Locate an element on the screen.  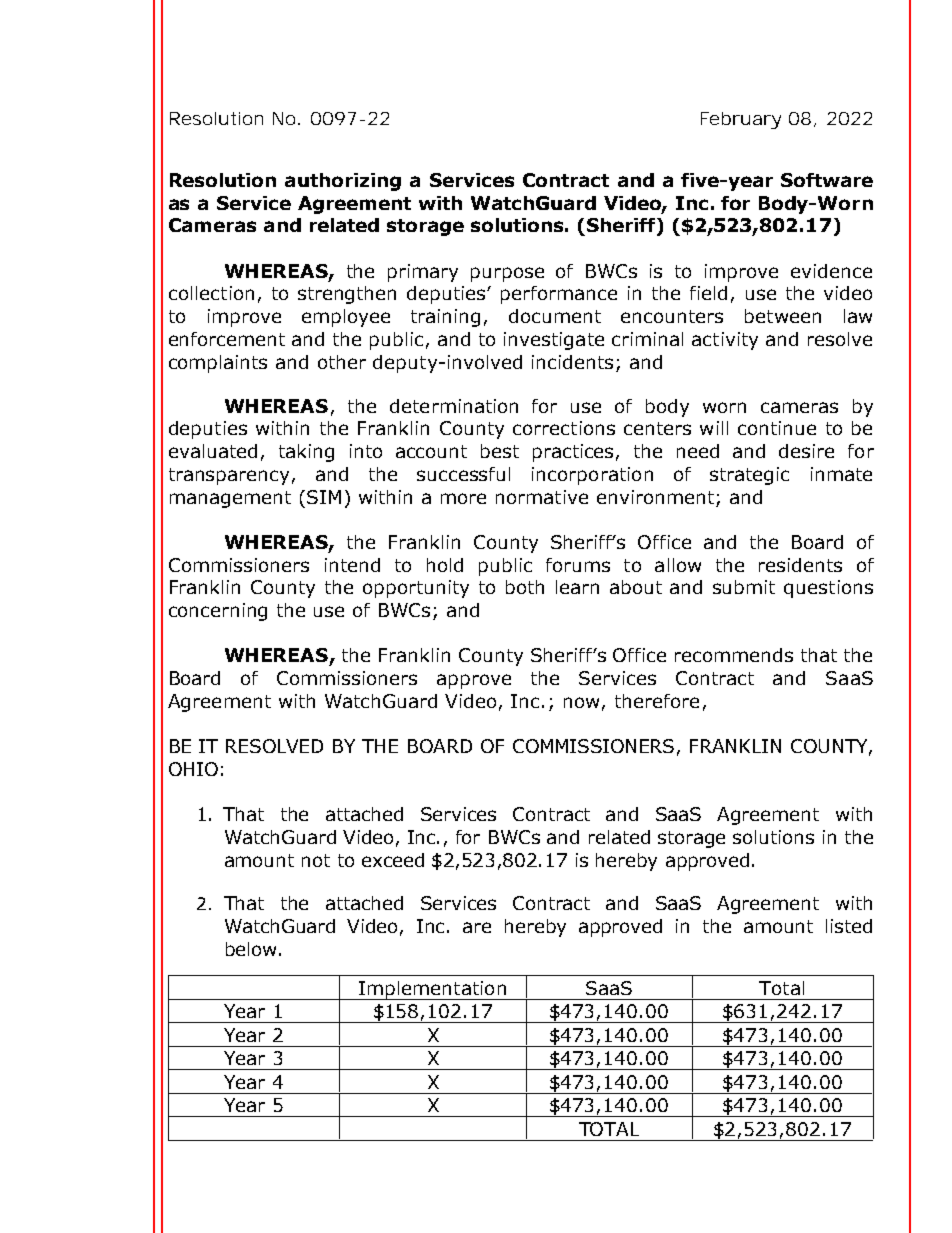
below is located at coordinates (251, 949).
